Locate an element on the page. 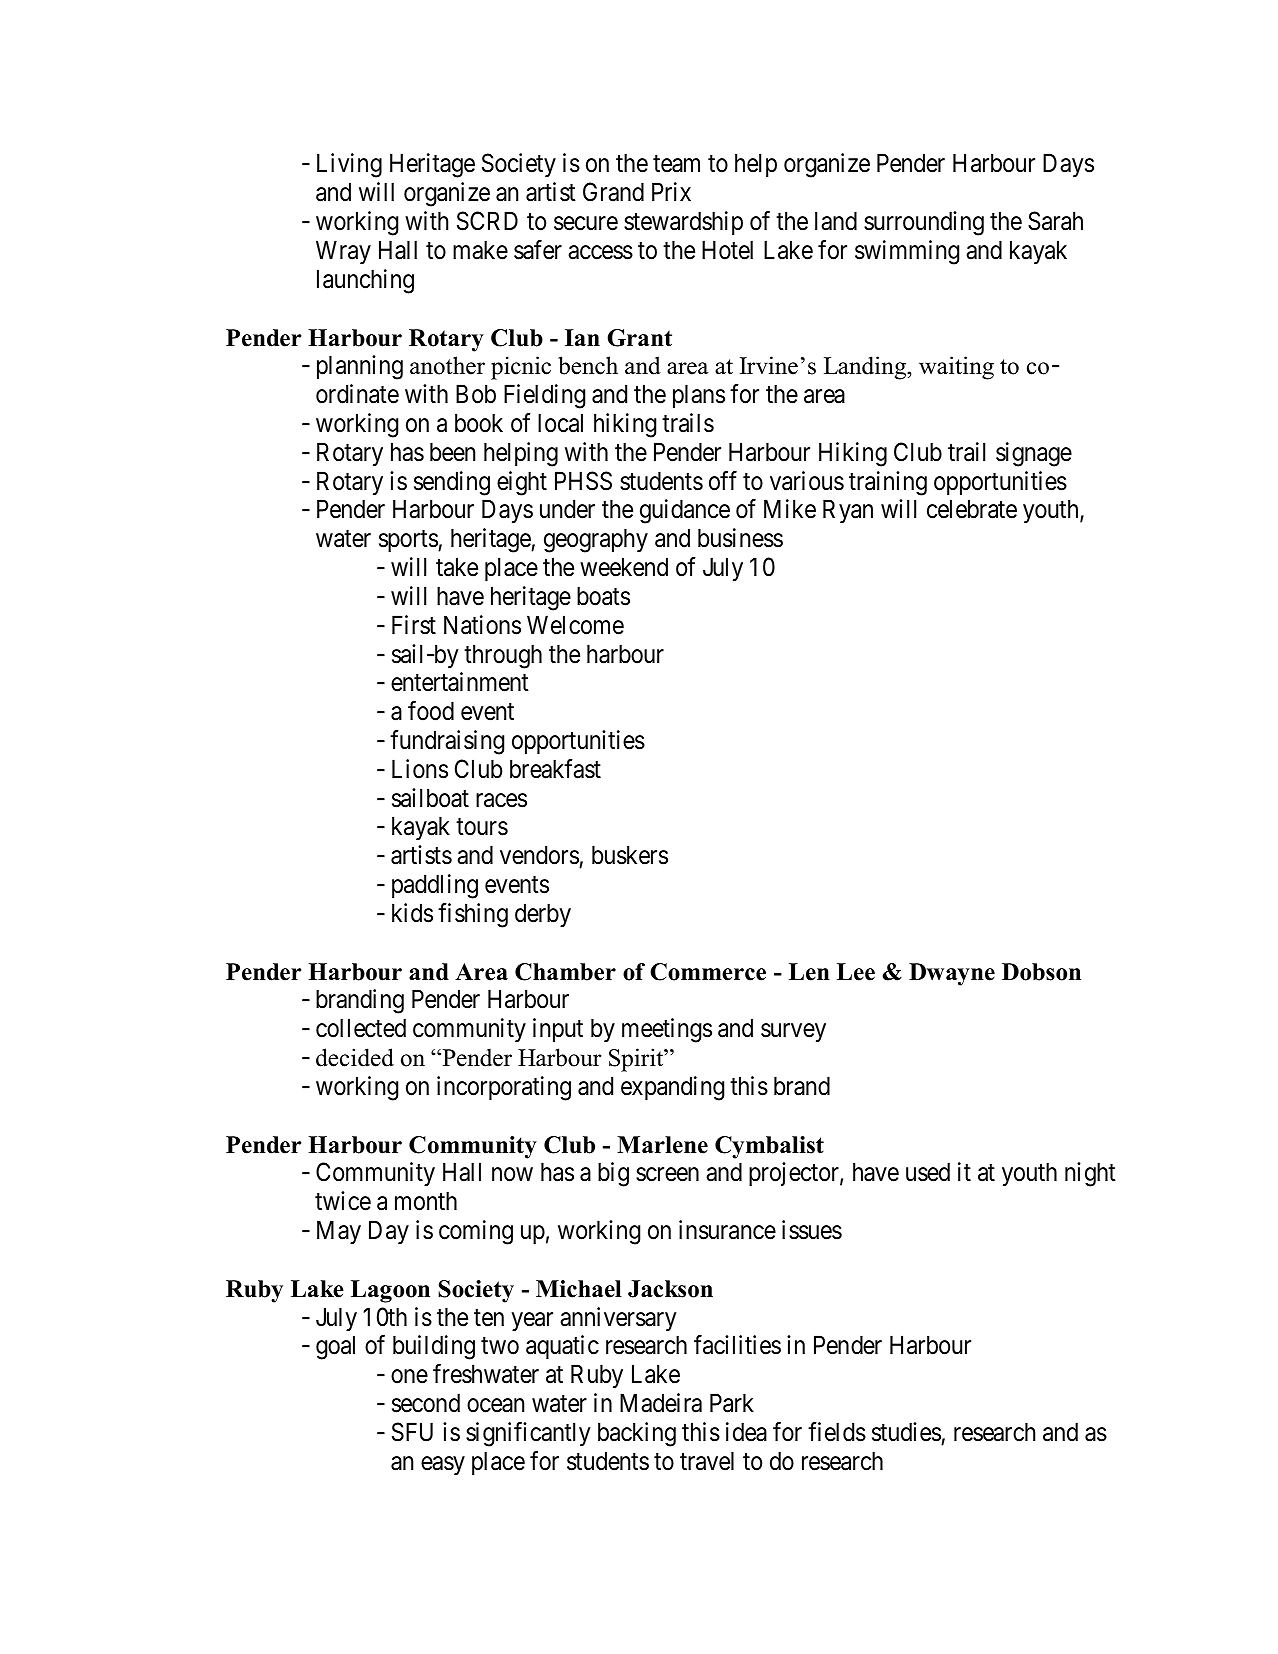  buskers is located at coordinates (630, 855).
